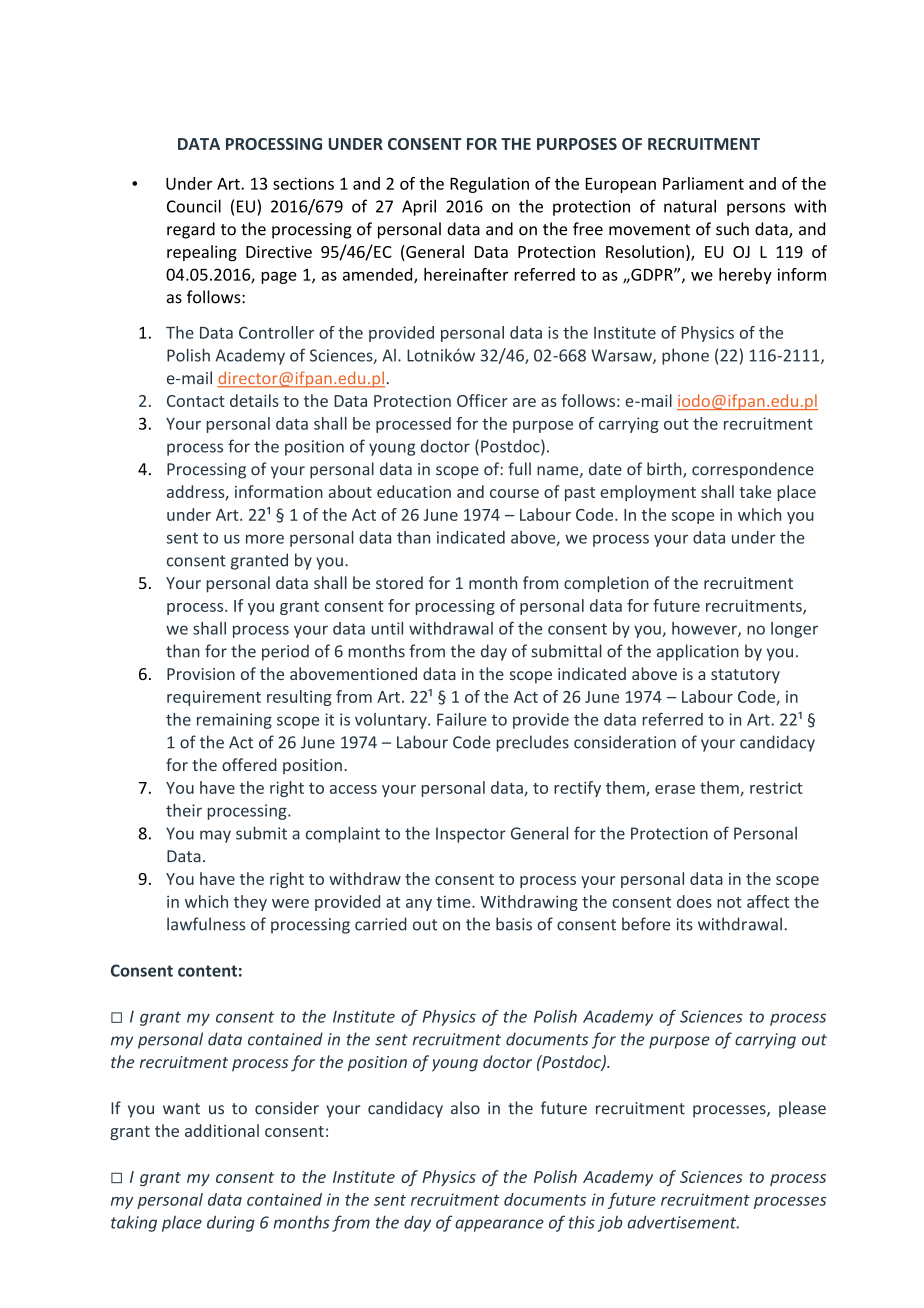  Describe the element at coordinates (231, 1223) in the screenshot. I see `during` at that location.
